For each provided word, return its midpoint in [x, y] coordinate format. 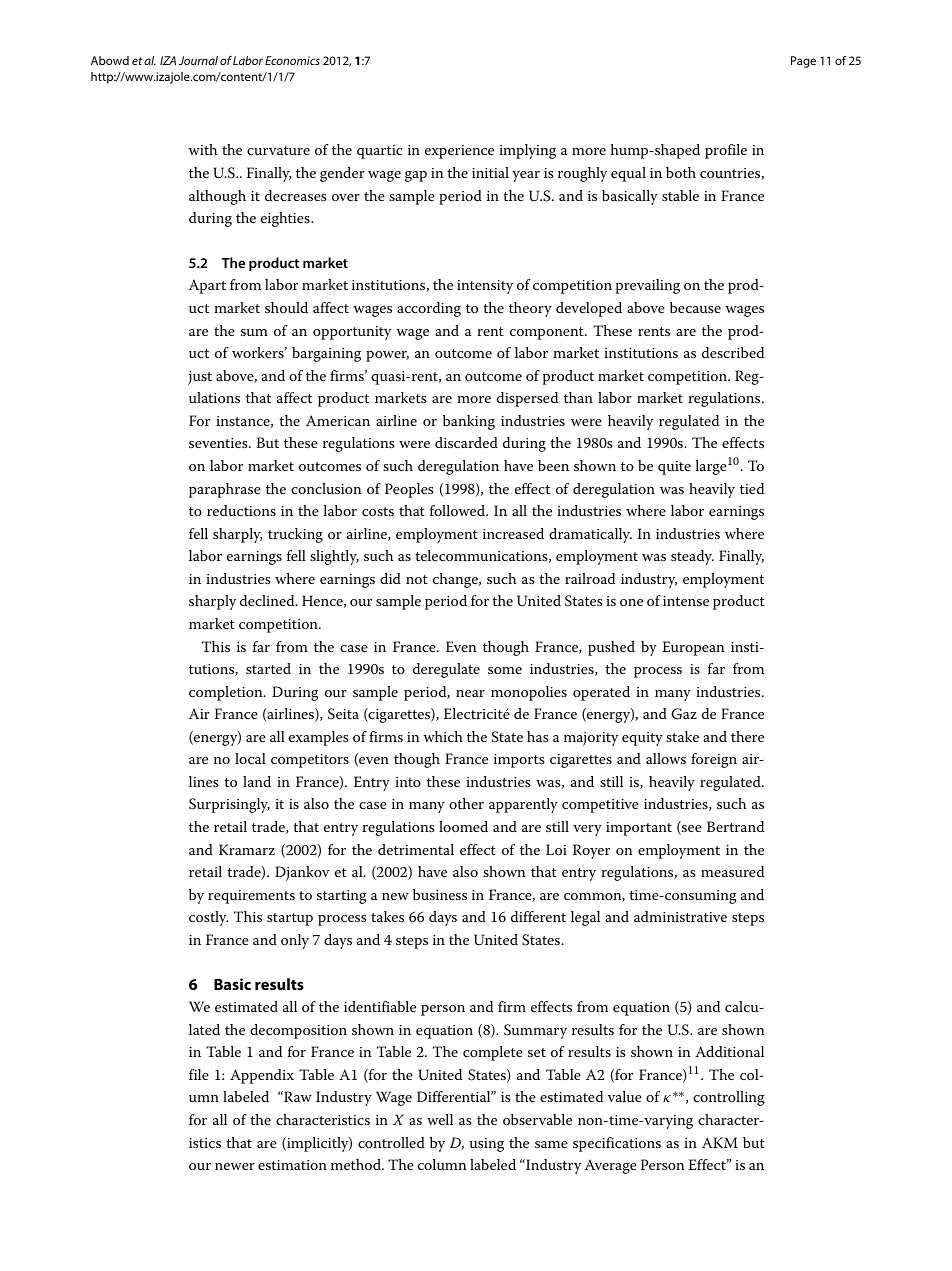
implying [527, 151]
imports [519, 761]
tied [752, 488]
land [257, 781]
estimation [292, 1165]
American [338, 420]
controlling [729, 1098]
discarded [466, 442]
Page [803, 62]
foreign [714, 760]
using [487, 1145]
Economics [292, 60]
